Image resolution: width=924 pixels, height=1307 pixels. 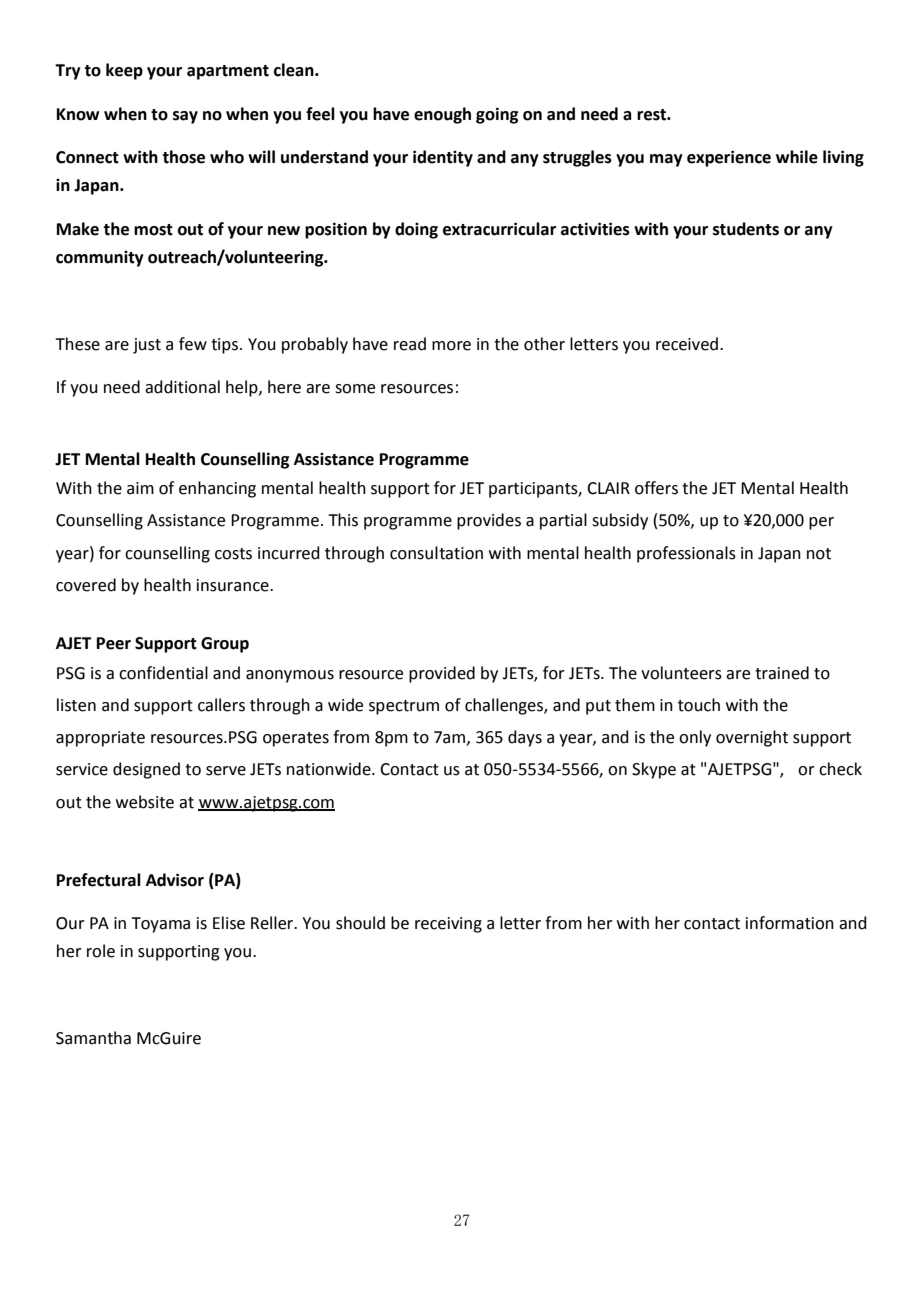 I want to click on professionals, so click(x=686, y=554).
